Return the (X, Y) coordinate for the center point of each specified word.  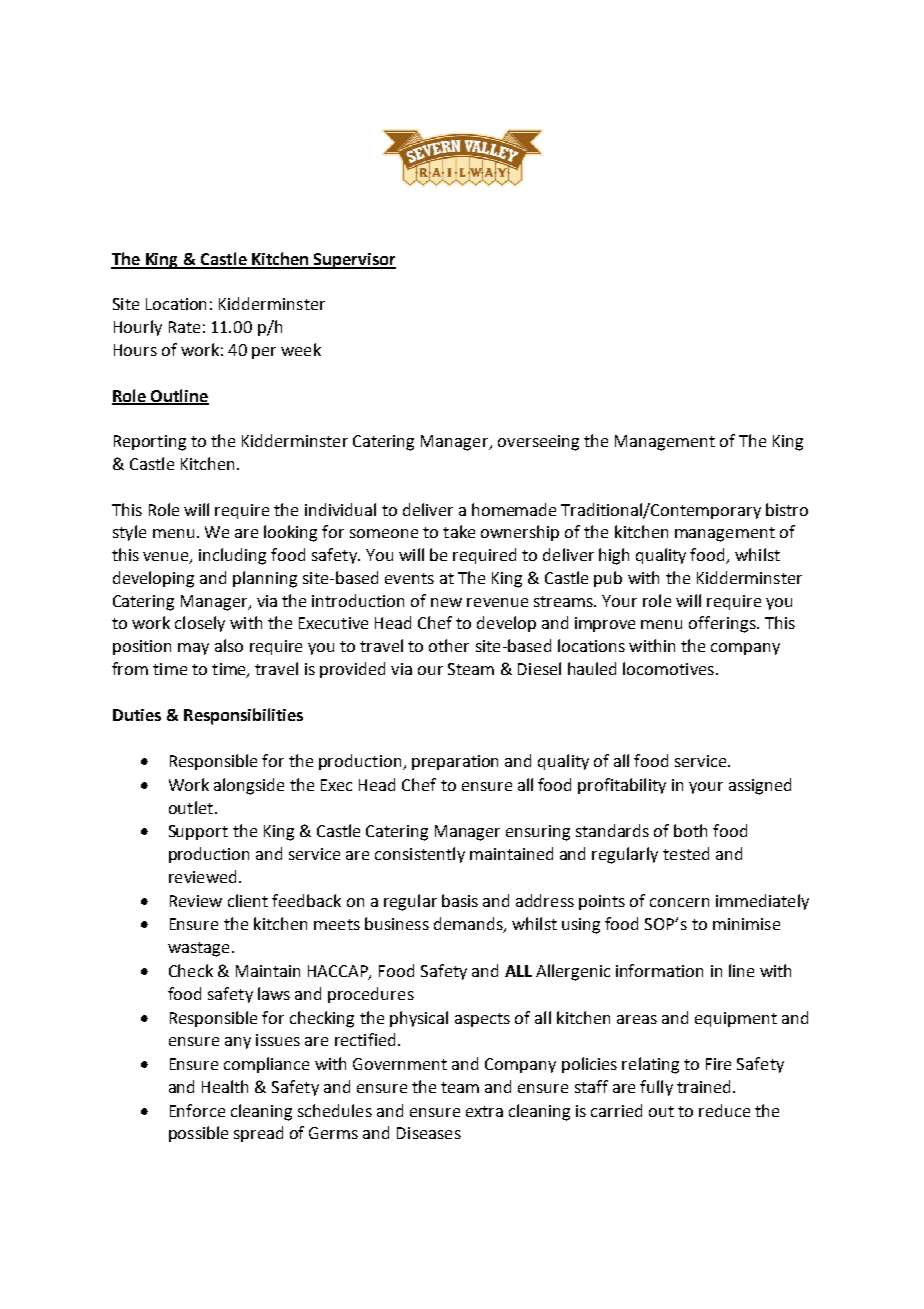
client (248, 900)
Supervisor (354, 261)
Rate (184, 327)
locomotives (668, 668)
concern (679, 902)
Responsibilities (243, 716)
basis (460, 900)
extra (484, 1111)
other (449, 645)
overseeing (538, 443)
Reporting (150, 443)
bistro (787, 509)
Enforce (197, 1110)
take (459, 531)
